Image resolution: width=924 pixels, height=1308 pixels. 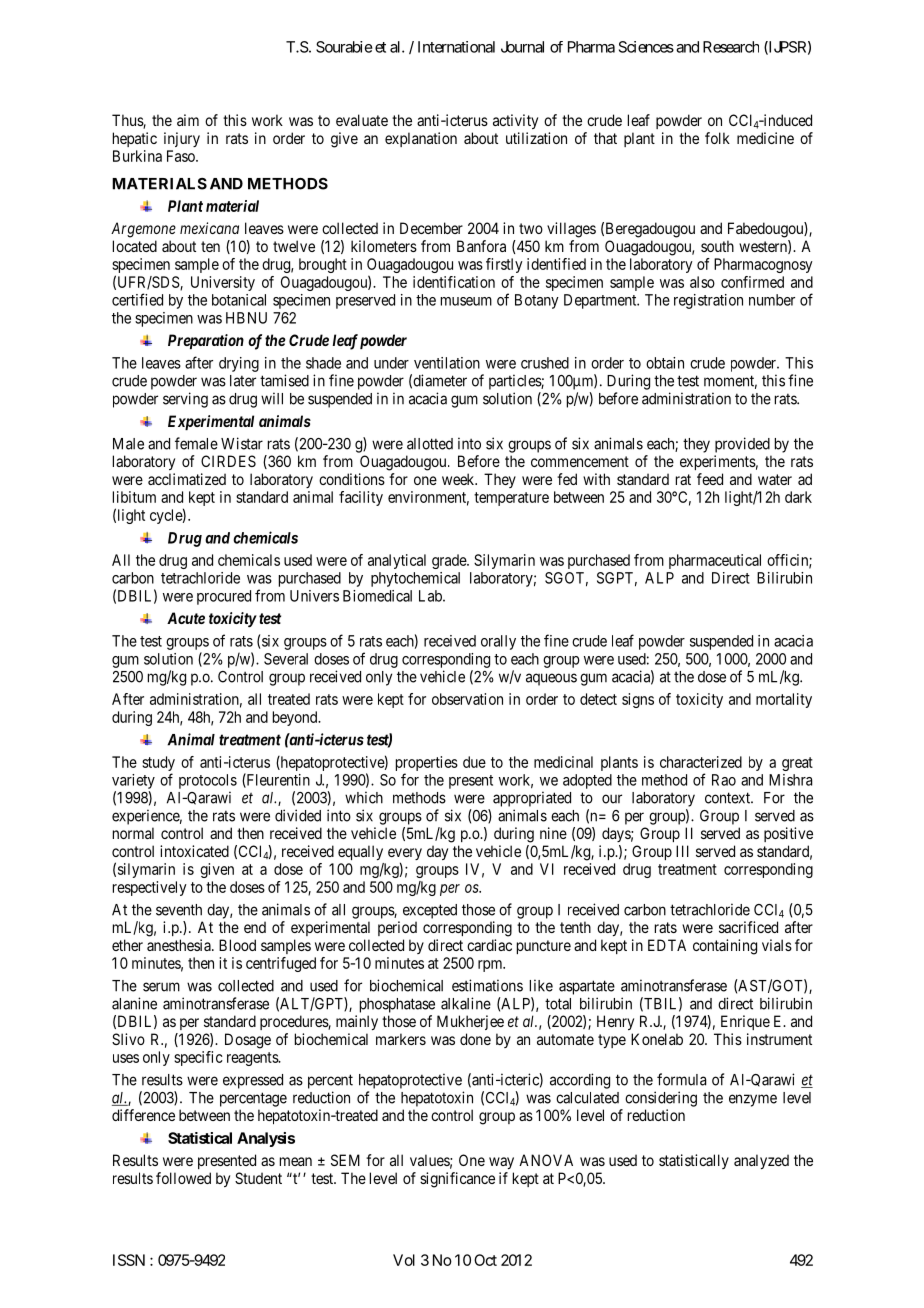 What do you see at coordinates (188, 120) in the screenshot?
I see `aim` at bounding box center [188, 120].
